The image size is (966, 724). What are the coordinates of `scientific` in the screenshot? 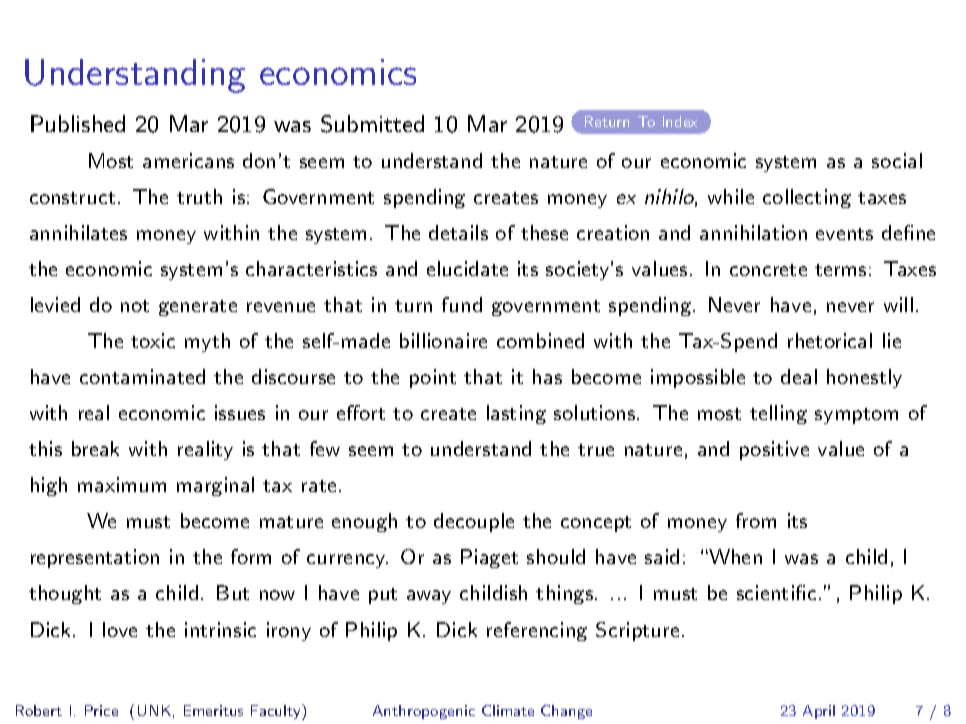 It's located at (776, 592).
